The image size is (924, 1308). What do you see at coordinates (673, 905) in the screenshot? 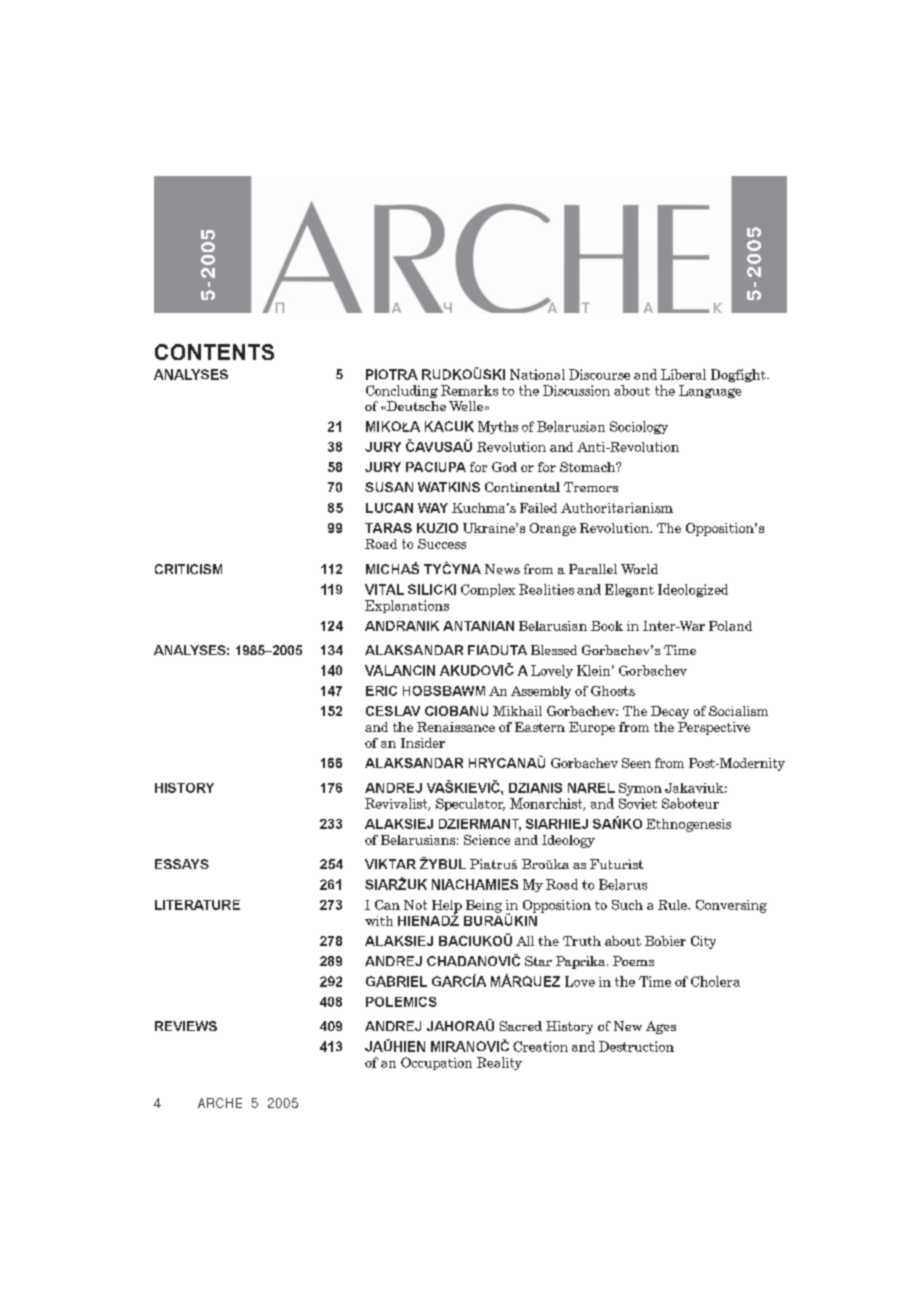
I see `Rule` at bounding box center [673, 905].
